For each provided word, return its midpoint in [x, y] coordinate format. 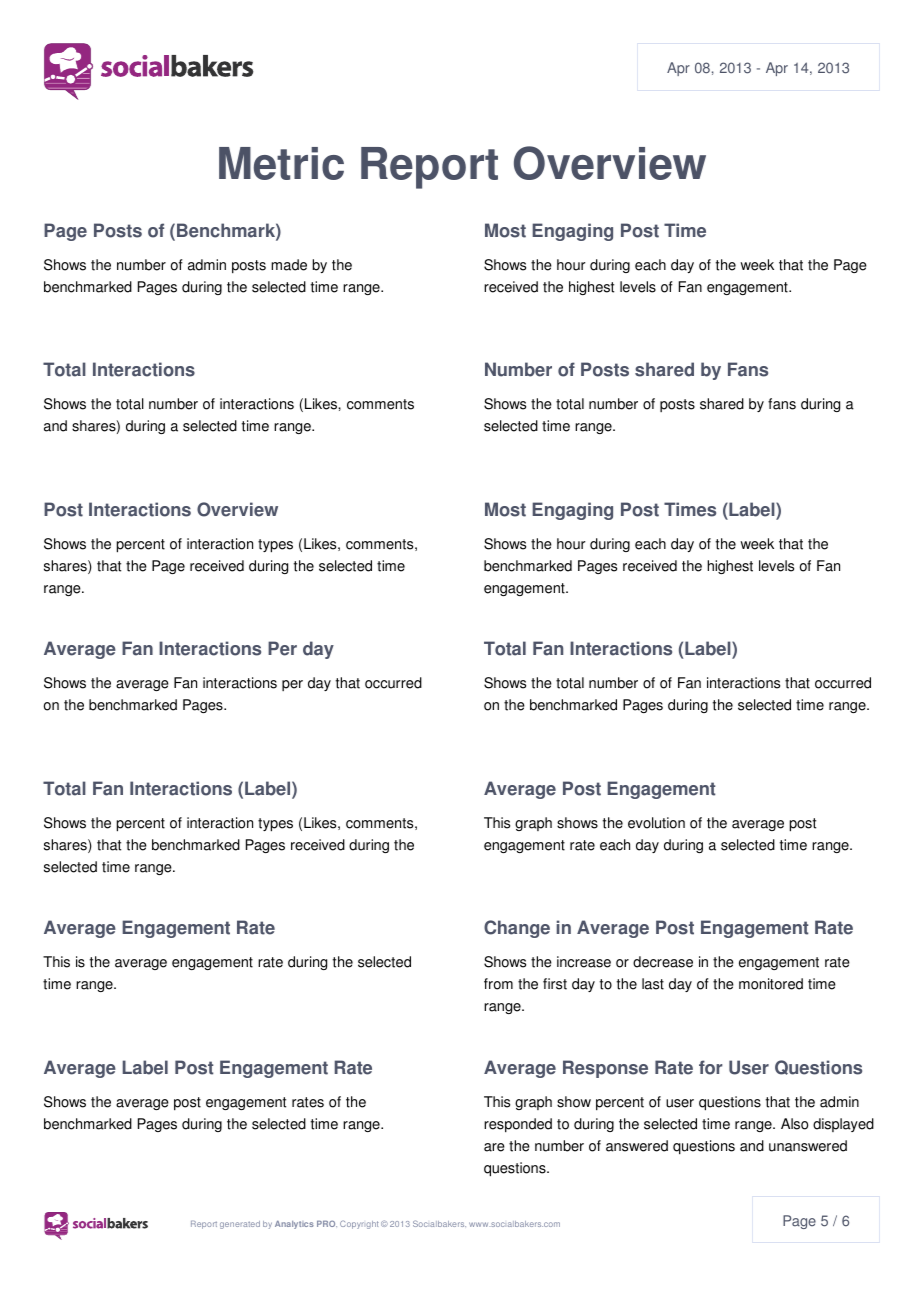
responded [518, 1125]
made [289, 265]
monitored [771, 984]
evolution [656, 823]
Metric [281, 163]
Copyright [359, 1224]
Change [517, 929]
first [555, 984]
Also [794, 1124]
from [498, 984]
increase [584, 962]
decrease [663, 962]
